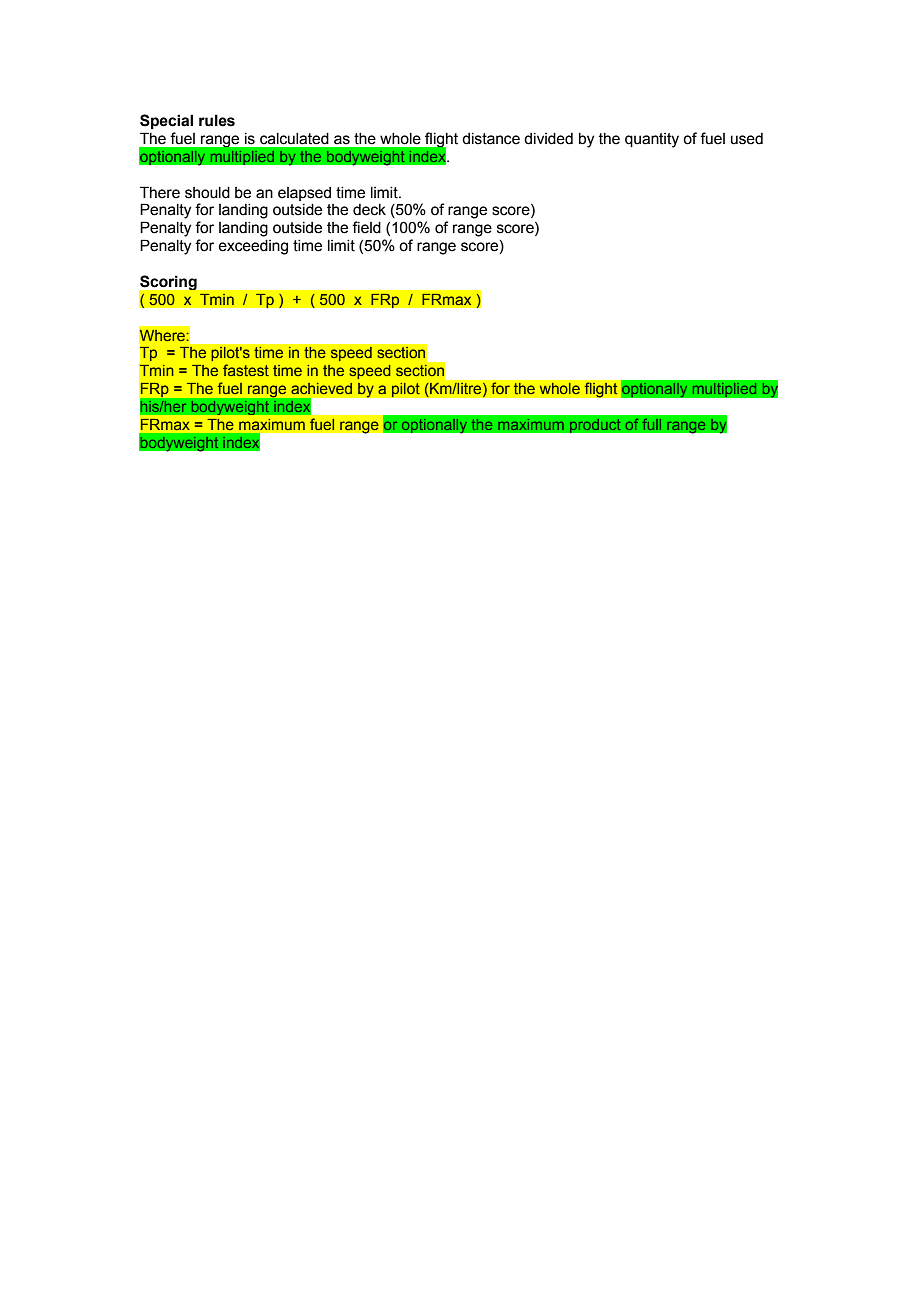 This screenshot has height=1308, width=924. Describe the element at coordinates (217, 120) in the screenshot. I see `rules` at that location.
